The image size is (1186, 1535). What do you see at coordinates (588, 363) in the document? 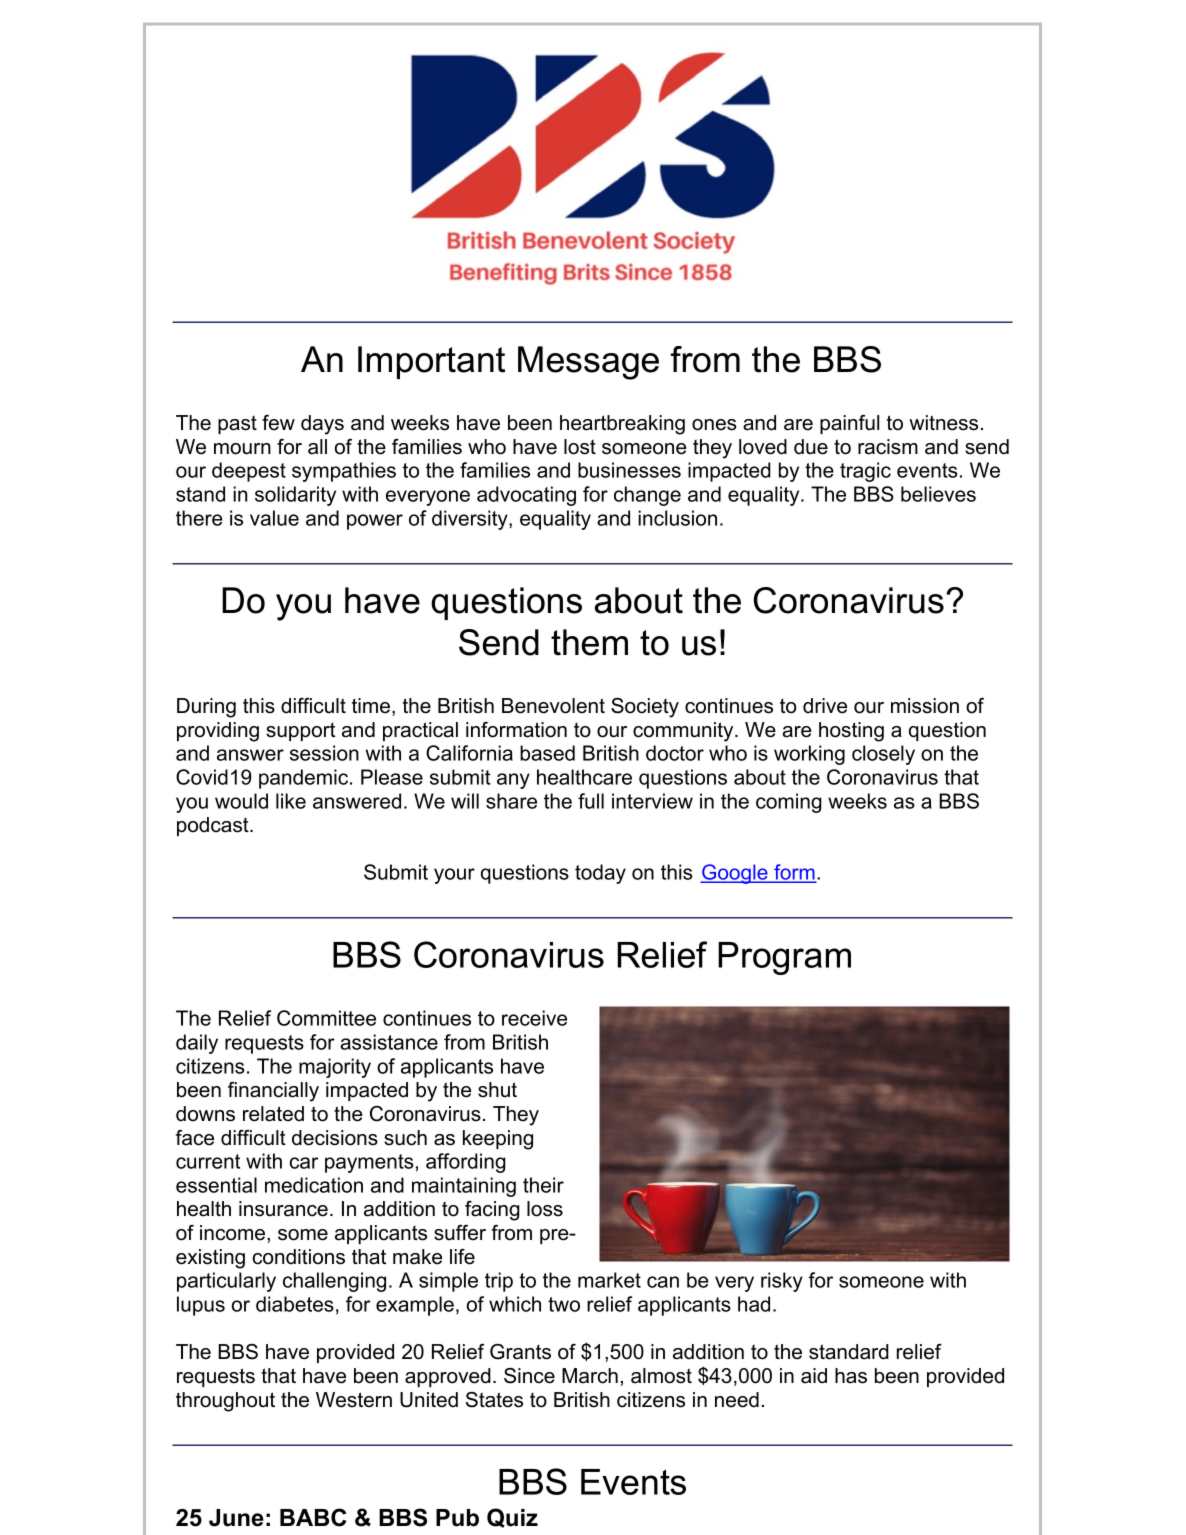
I see `Message` at bounding box center [588, 363].
